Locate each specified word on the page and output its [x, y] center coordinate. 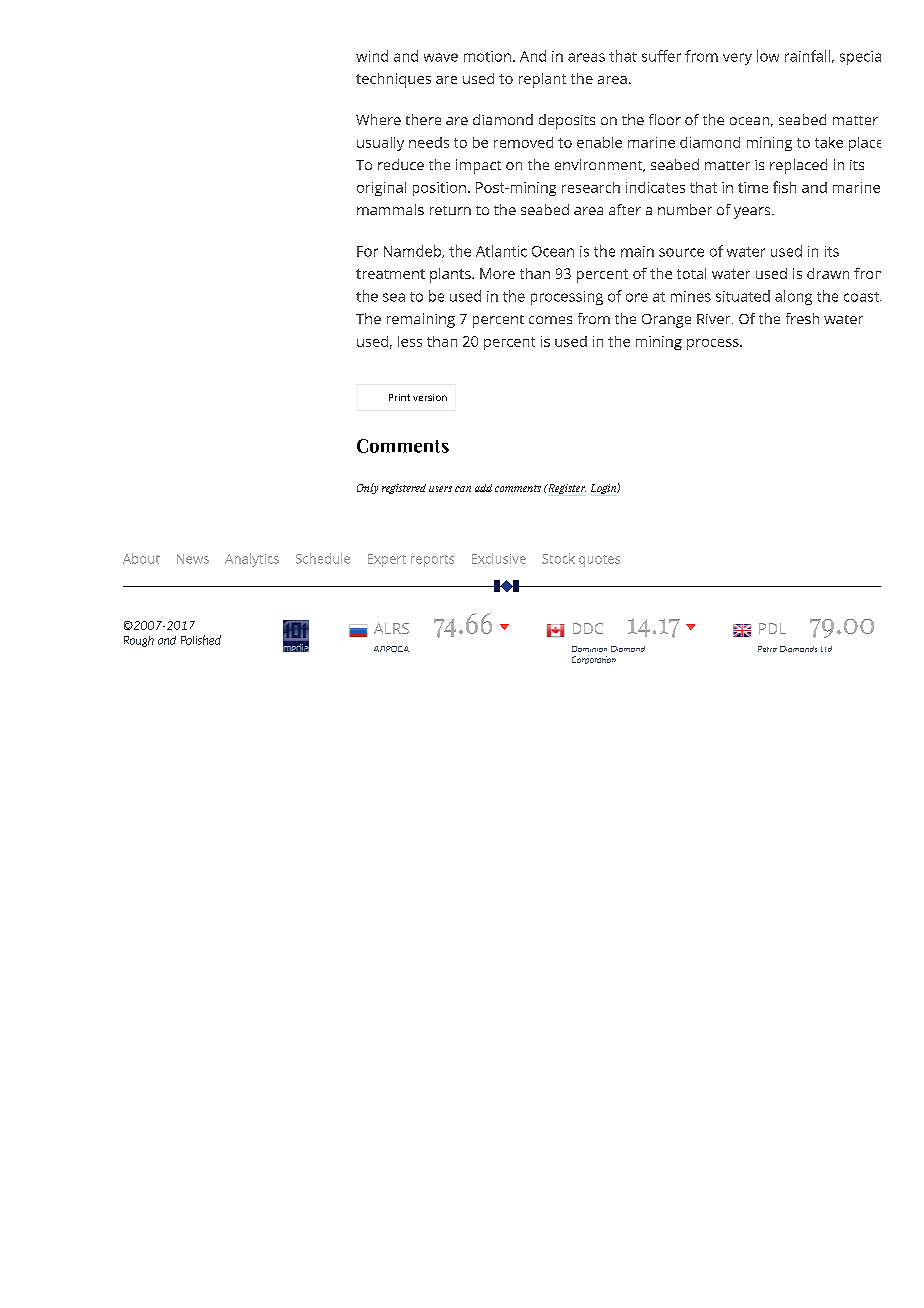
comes [550, 320]
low [768, 56]
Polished [201, 640]
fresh [802, 318]
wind [372, 56]
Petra [767, 649]
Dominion [589, 649]
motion [487, 56]
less [410, 341]
